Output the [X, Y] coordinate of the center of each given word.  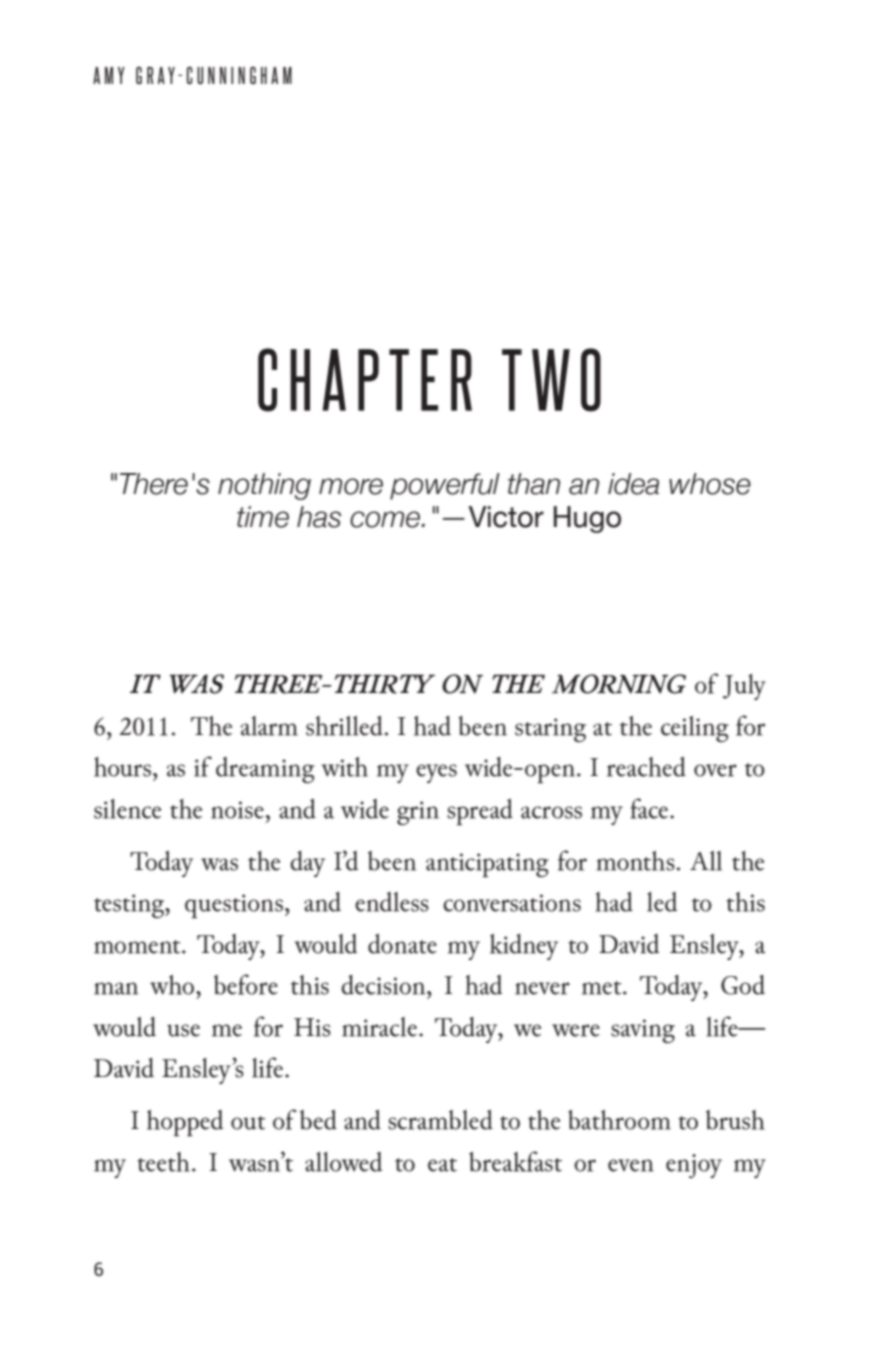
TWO [551, 380]
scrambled [440, 1120]
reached [646, 767]
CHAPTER [365, 380]
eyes [436, 773]
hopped [185, 1123]
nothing [264, 486]
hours [122, 767]
